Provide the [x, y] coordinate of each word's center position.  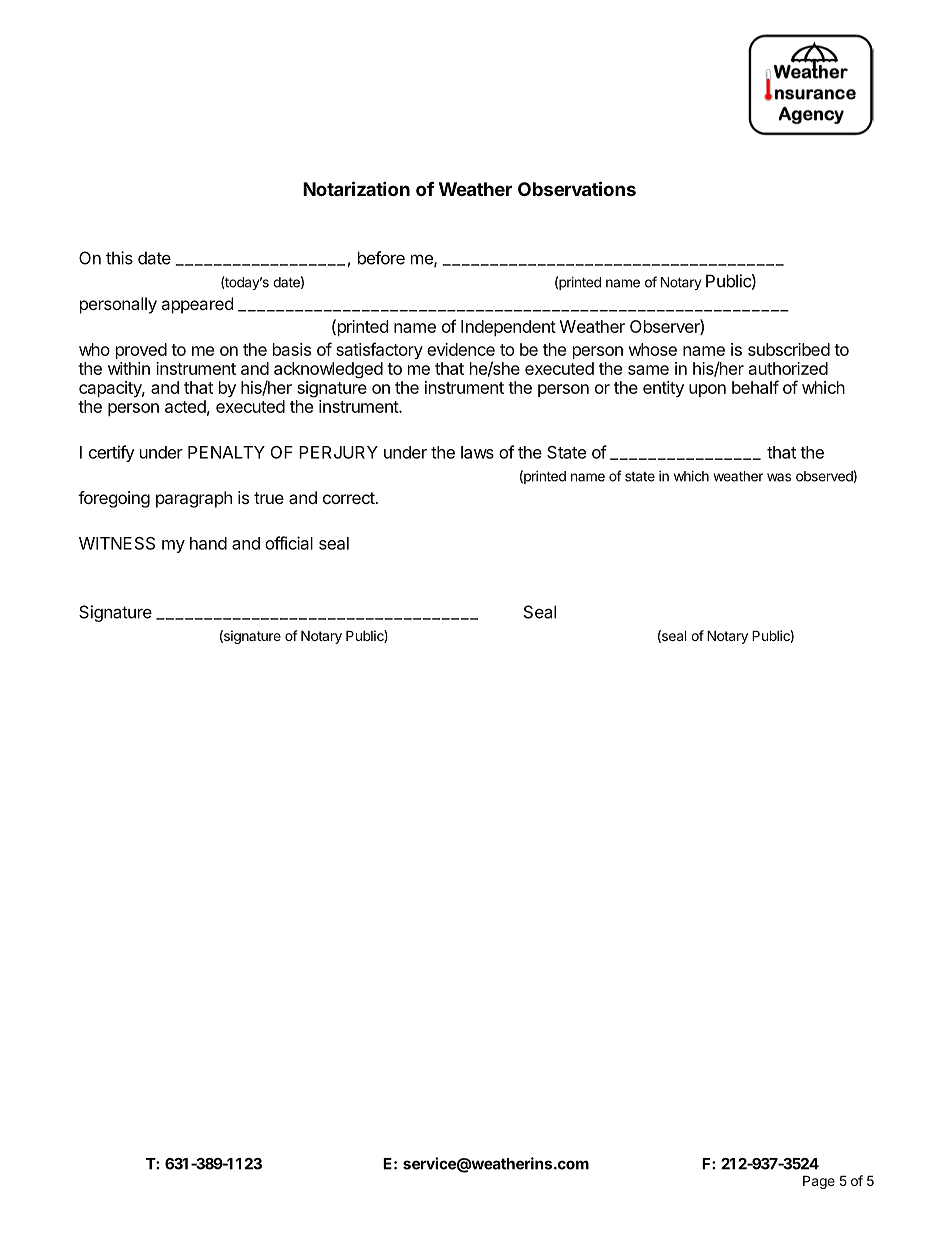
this [119, 258]
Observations [577, 188]
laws [477, 452]
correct [349, 498]
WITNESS [117, 543]
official [289, 543]
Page [819, 1182]
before [381, 258]
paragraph [194, 499]
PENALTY [226, 452]
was [779, 477]
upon [707, 390]
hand [208, 543]
